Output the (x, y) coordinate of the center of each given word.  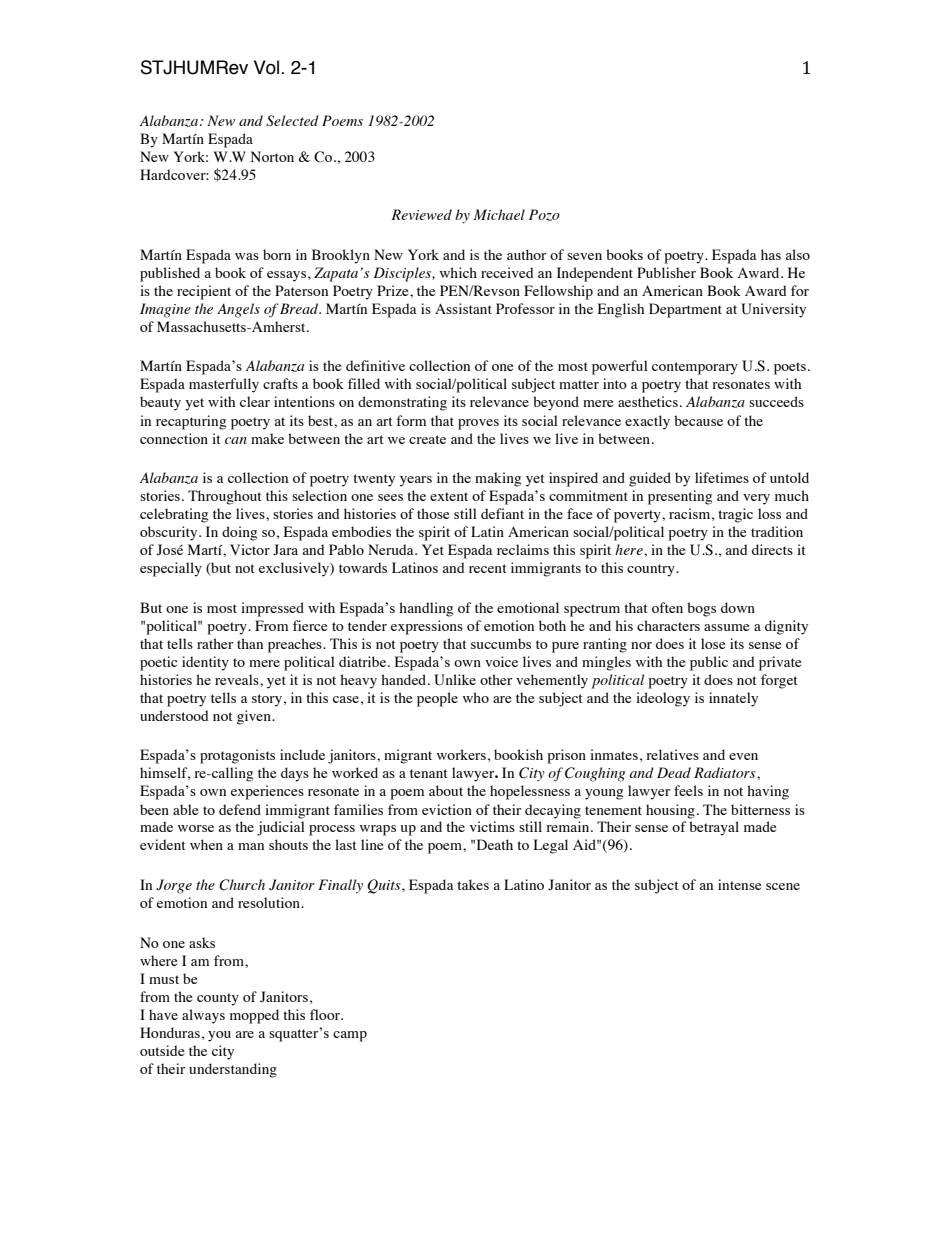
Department (685, 310)
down (738, 607)
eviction (447, 809)
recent (488, 568)
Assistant (463, 308)
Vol (268, 67)
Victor (250, 549)
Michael (499, 214)
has (771, 254)
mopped (254, 1016)
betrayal (714, 828)
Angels (238, 310)
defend (240, 809)
